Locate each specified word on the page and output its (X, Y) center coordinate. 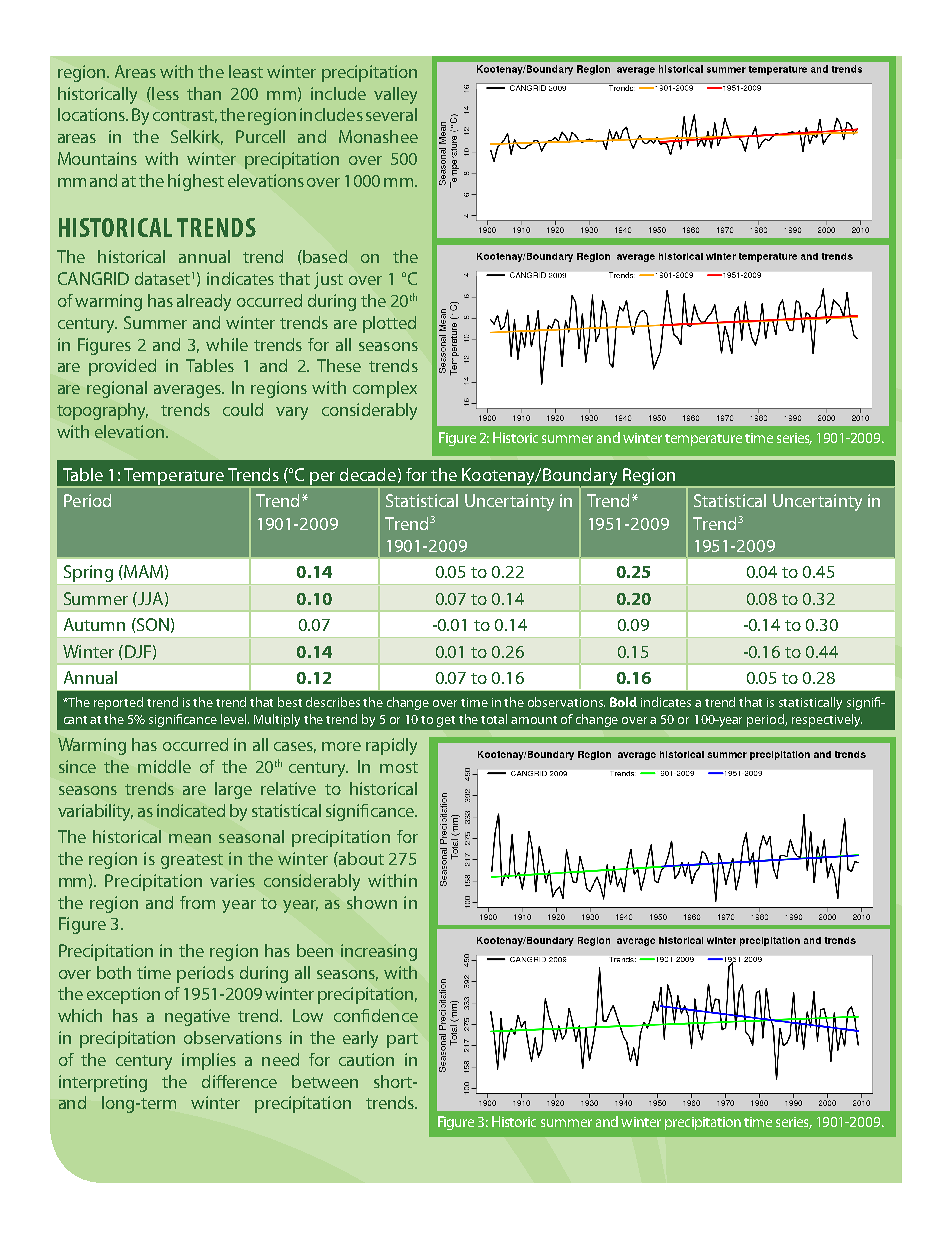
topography (102, 411)
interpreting (103, 1083)
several (391, 114)
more (341, 746)
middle (164, 766)
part (402, 1040)
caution (366, 1059)
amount (534, 720)
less (164, 93)
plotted (389, 324)
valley (395, 95)
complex (385, 389)
